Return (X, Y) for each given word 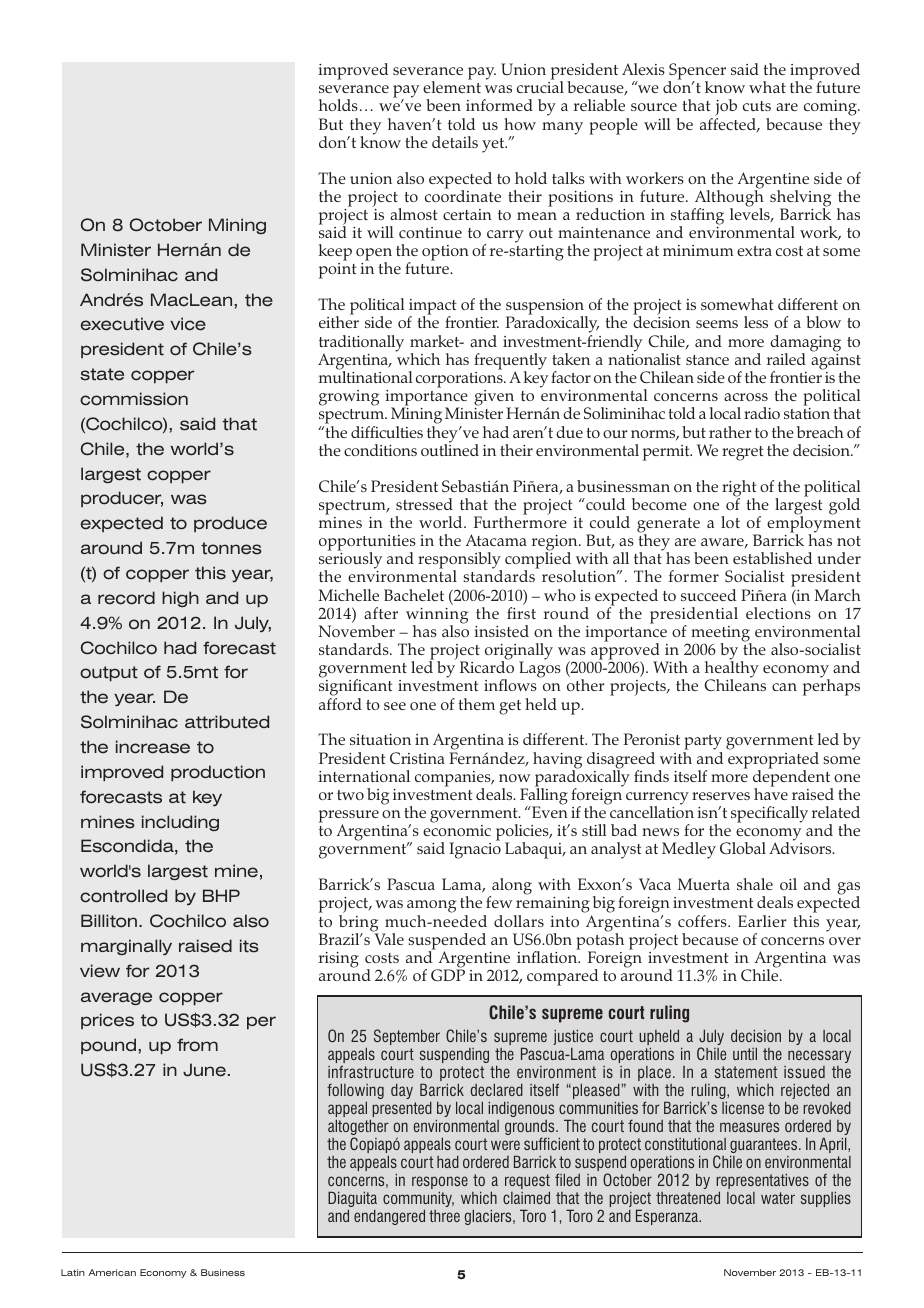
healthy (732, 670)
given (495, 399)
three (444, 1216)
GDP (448, 975)
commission (134, 399)
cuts (757, 106)
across (746, 397)
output (109, 674)
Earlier (762, 921)
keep (335, 254)
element (452, 86)
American (112, 1272)
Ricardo (487, 666)
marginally (126, 947)
